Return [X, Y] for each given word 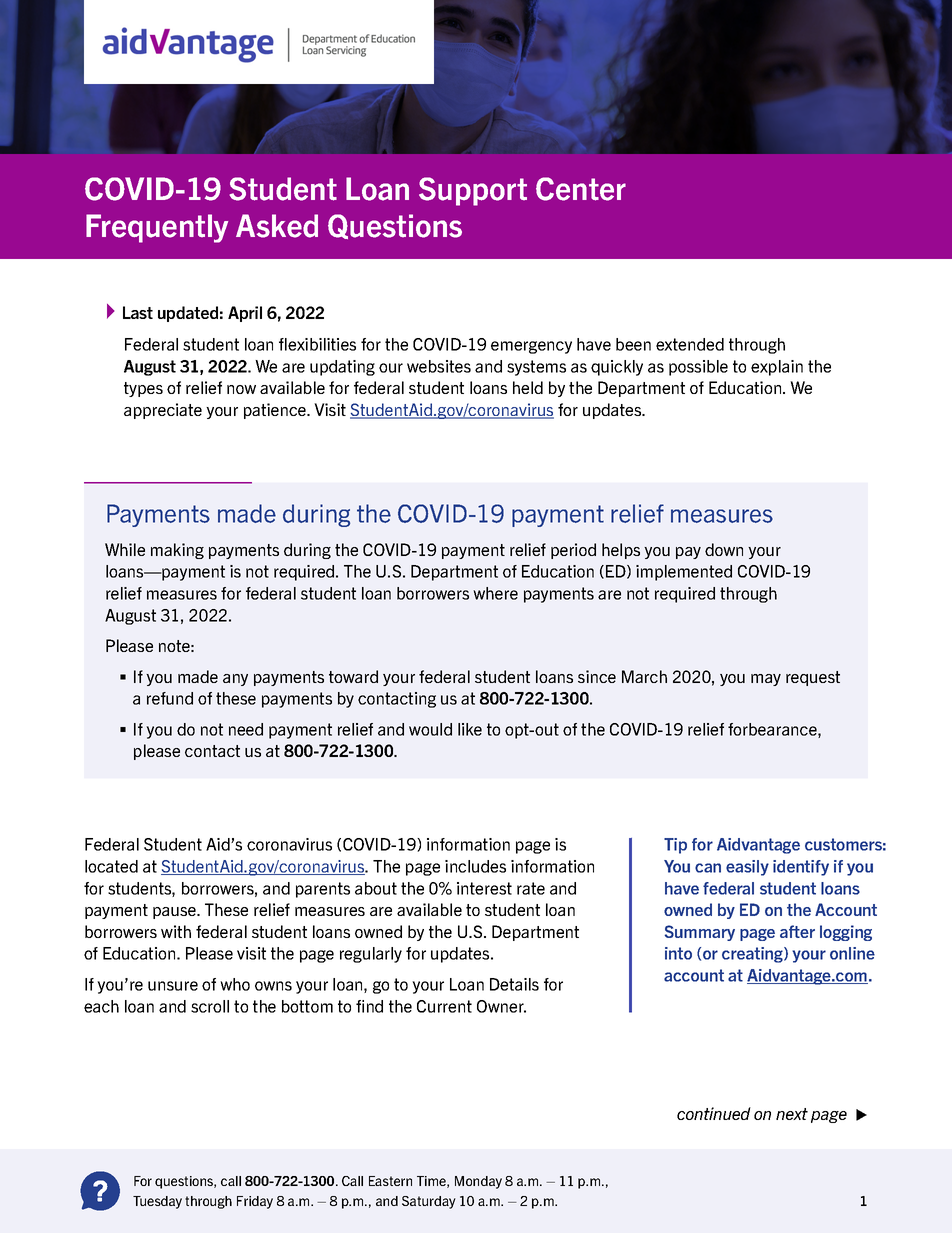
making [177, 551]
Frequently [157, 228]
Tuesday [157, 1202]
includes [475, 866]
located [111, 866]
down [724, 549]
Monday [478, 1182]
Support [473, 191]
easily [747, 868]
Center [581, 189]
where [495, 593]
